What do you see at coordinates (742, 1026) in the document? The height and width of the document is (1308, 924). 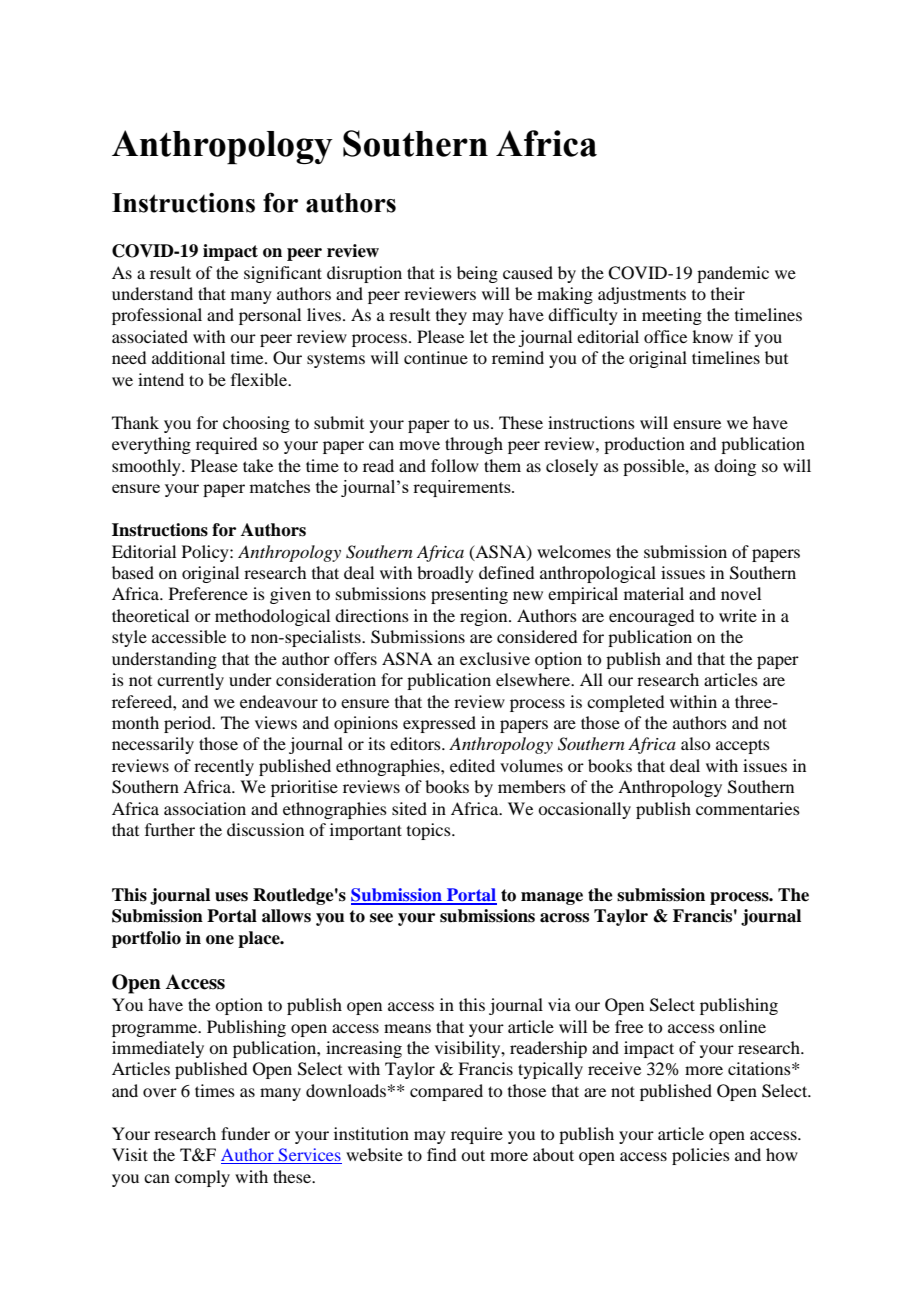 I see `online` at bounding box center [742, 1026].
